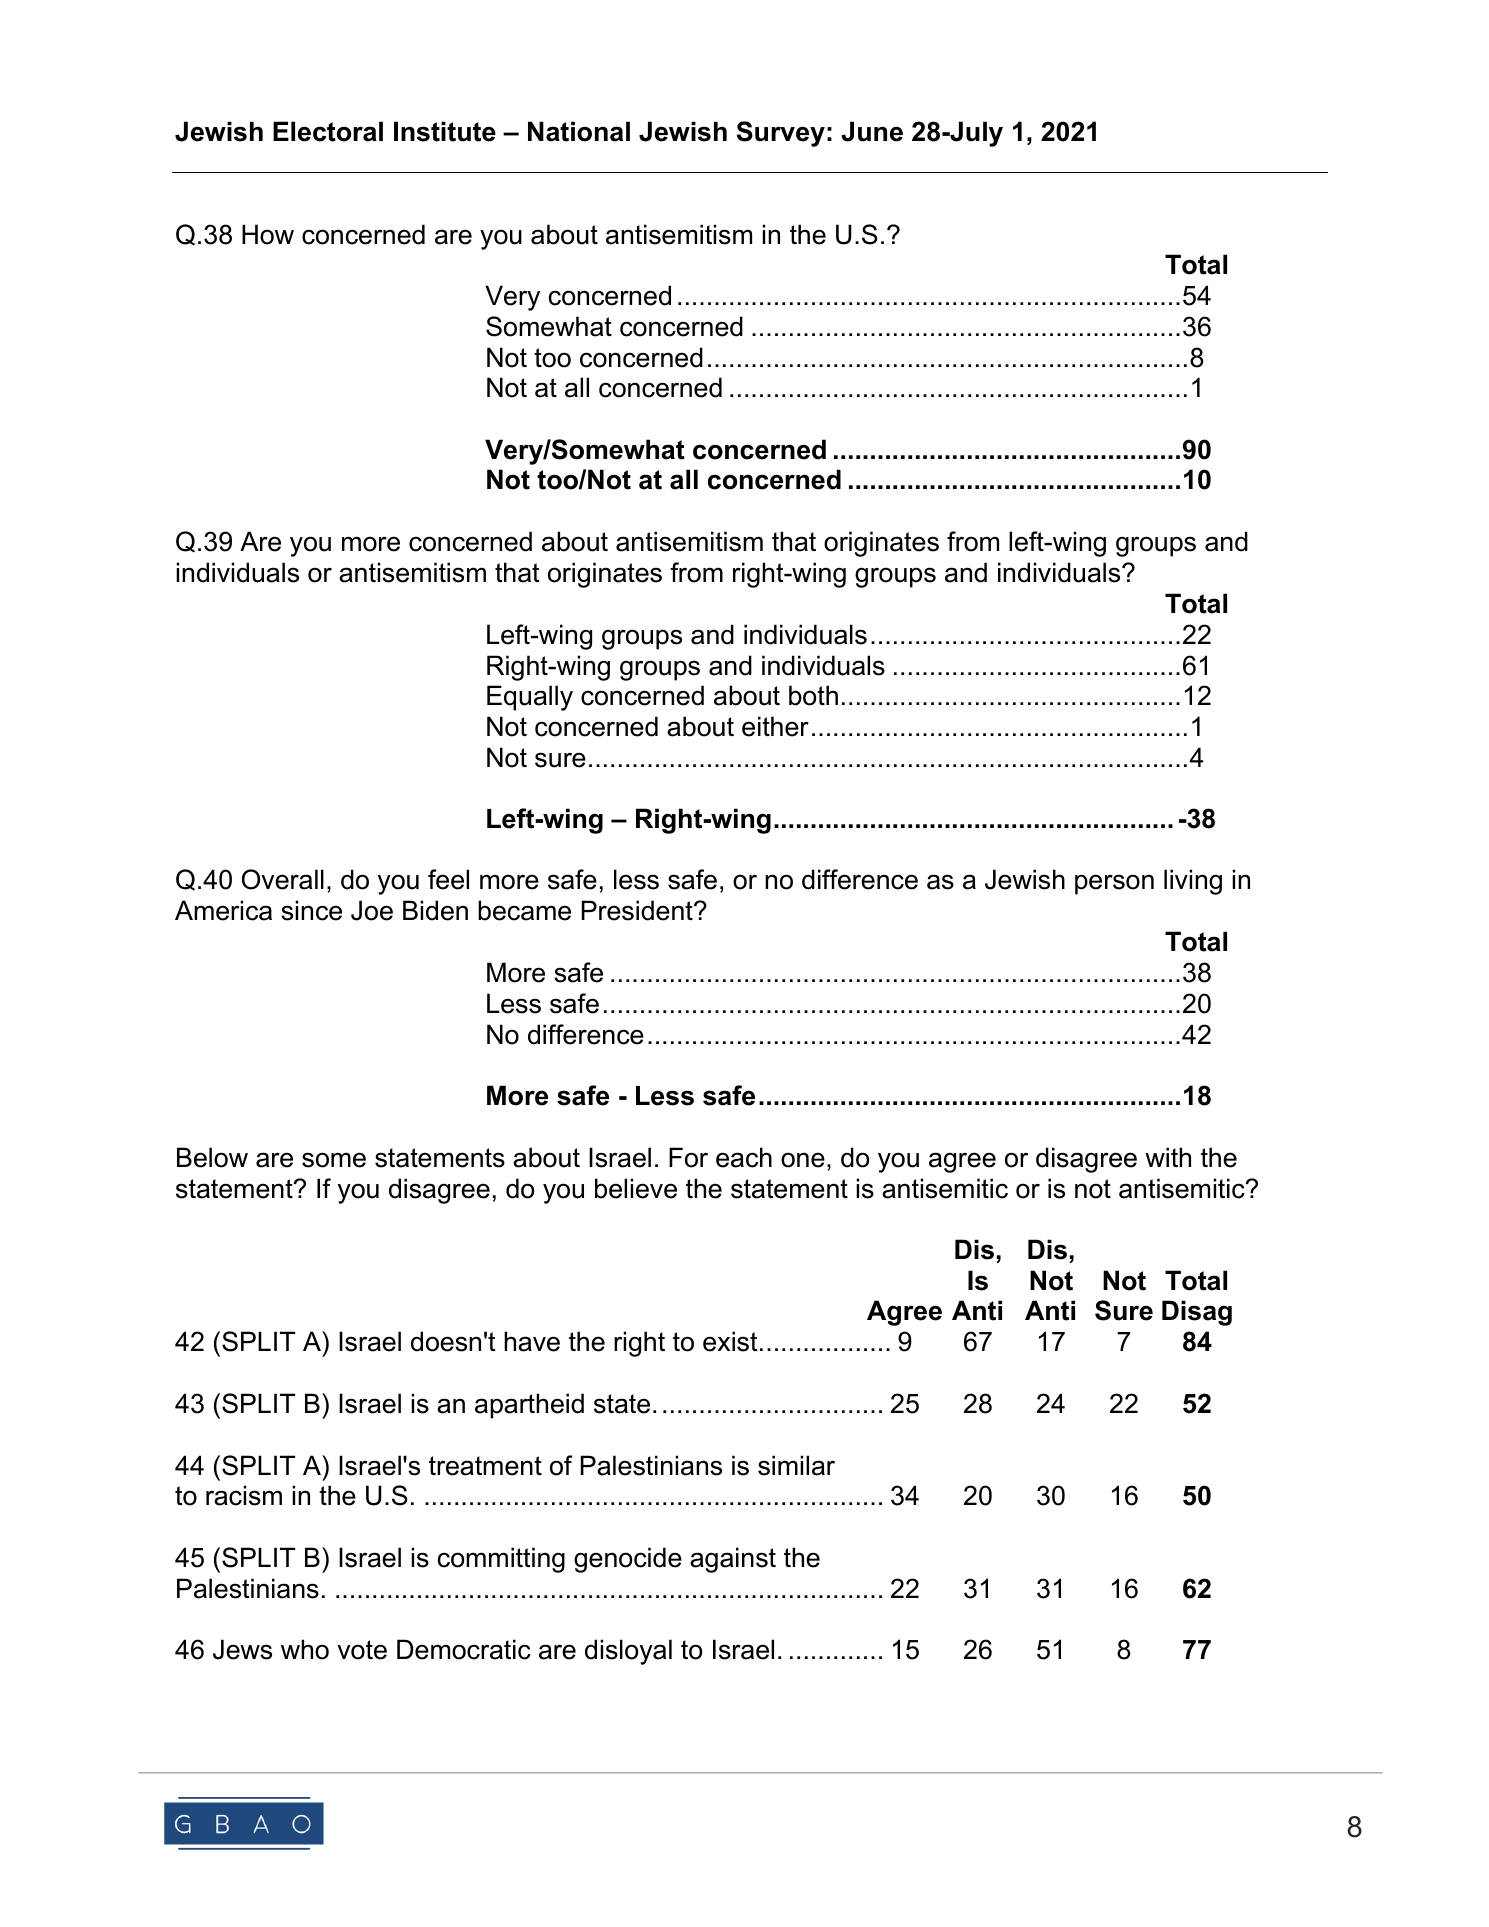 The image size is (1489, 1927). I want to click on June, so click(872, 131).
